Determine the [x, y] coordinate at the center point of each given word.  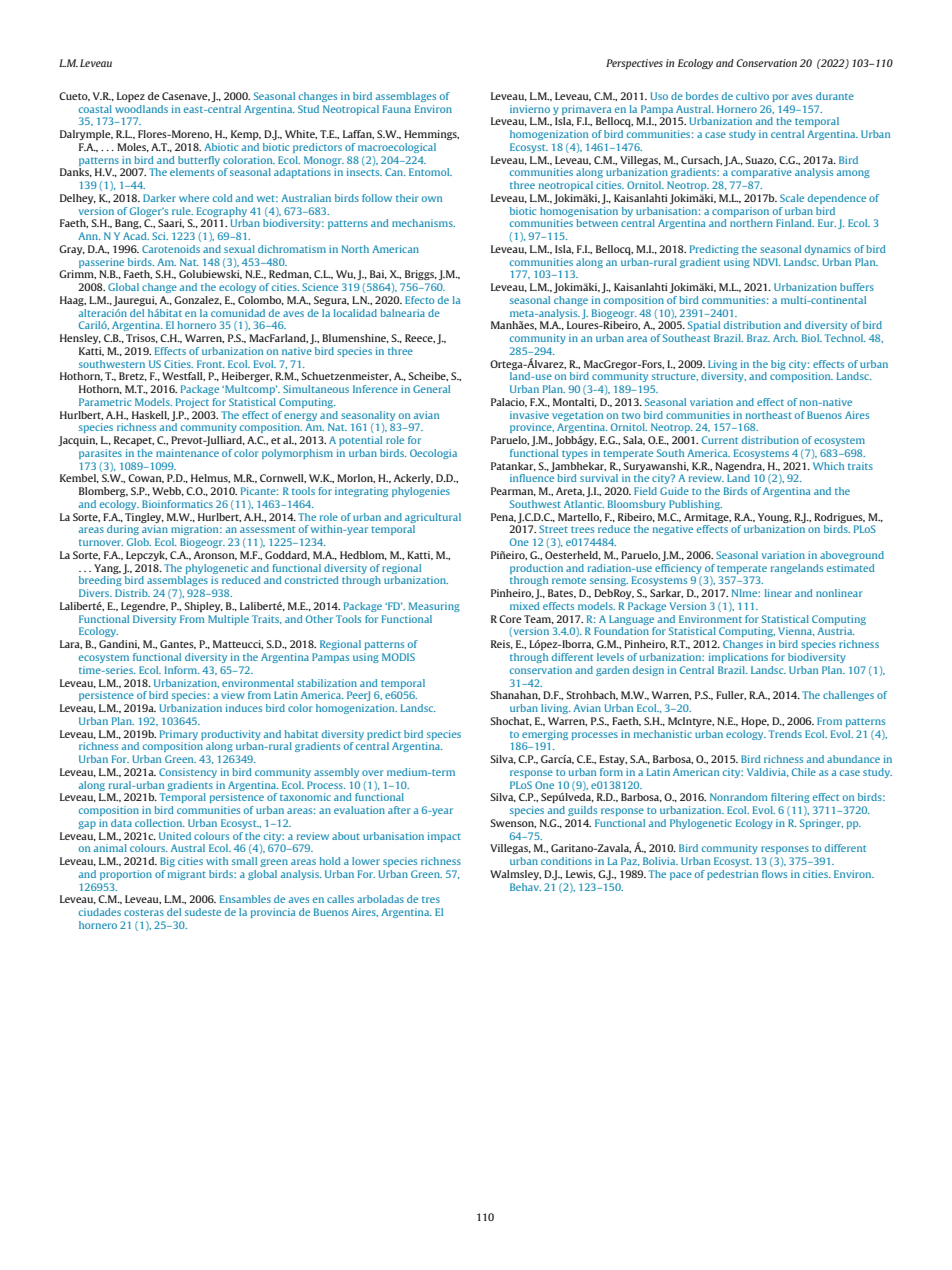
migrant [187, 875]
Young [774, 518]
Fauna [397, 109]
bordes [702, 96]
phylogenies [421, 492]
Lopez [131, 97]
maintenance [187, 453]
